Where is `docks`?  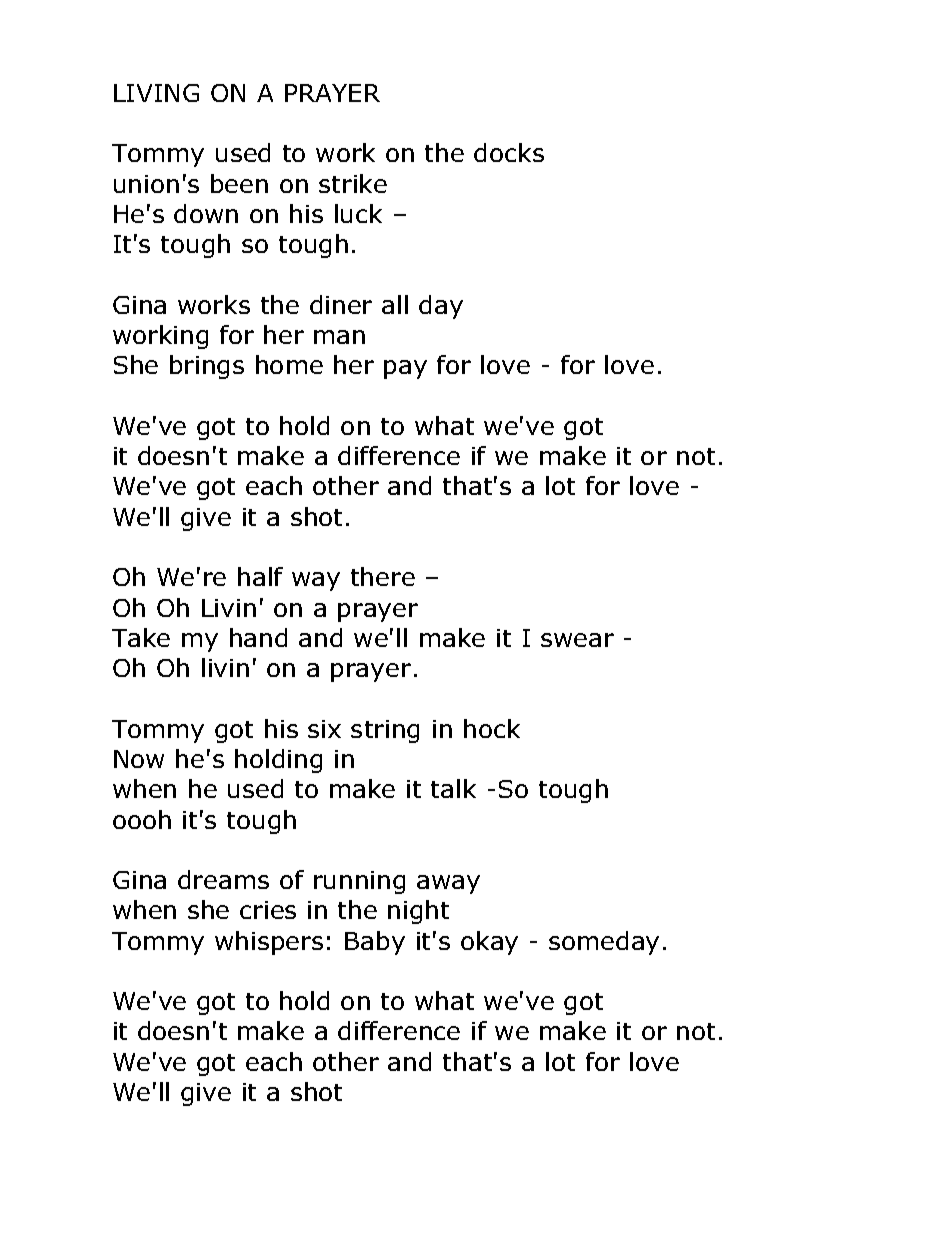 docks is located at coordinates (509, 152).
